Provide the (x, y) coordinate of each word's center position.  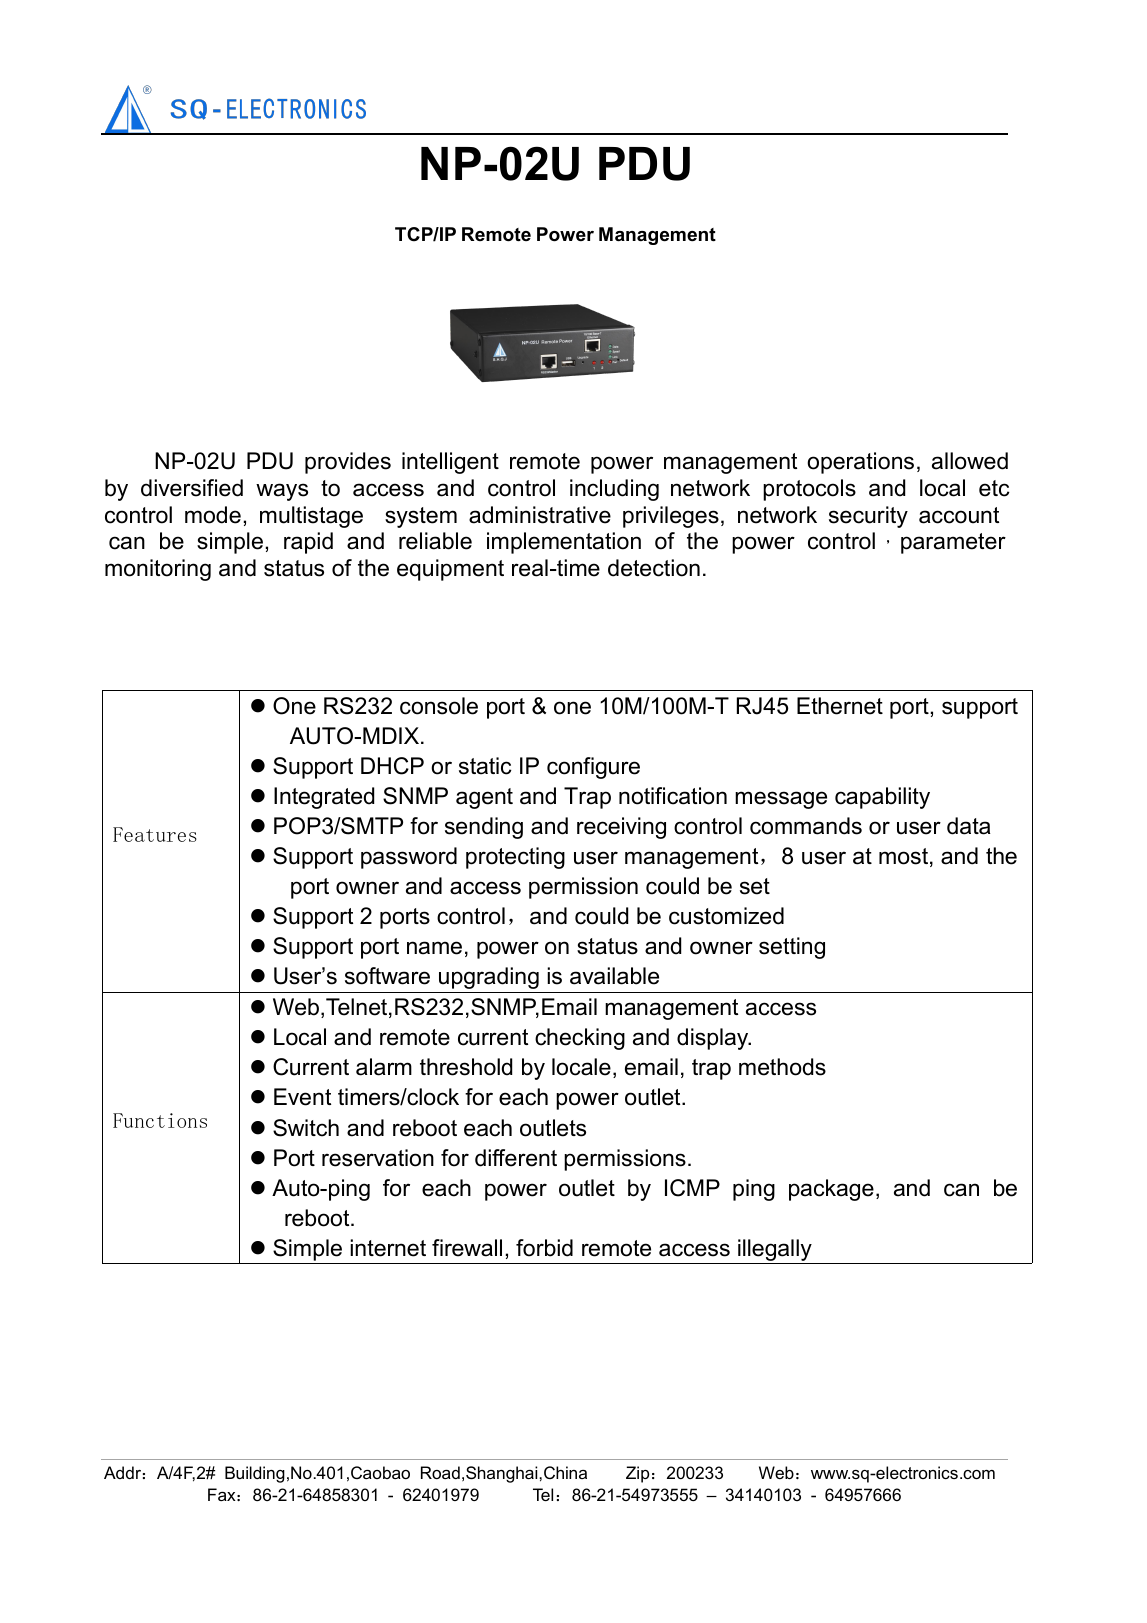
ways (282, 492)
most (903, 856)
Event (302, 1097)
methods (782, 1067)
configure (593, 768)
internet (388, 1248)
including (614, 490)
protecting (515, 858)
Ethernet (840, 706)
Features (155, 834)
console (439, 706)
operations (860, 463)
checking (580, 1039)
